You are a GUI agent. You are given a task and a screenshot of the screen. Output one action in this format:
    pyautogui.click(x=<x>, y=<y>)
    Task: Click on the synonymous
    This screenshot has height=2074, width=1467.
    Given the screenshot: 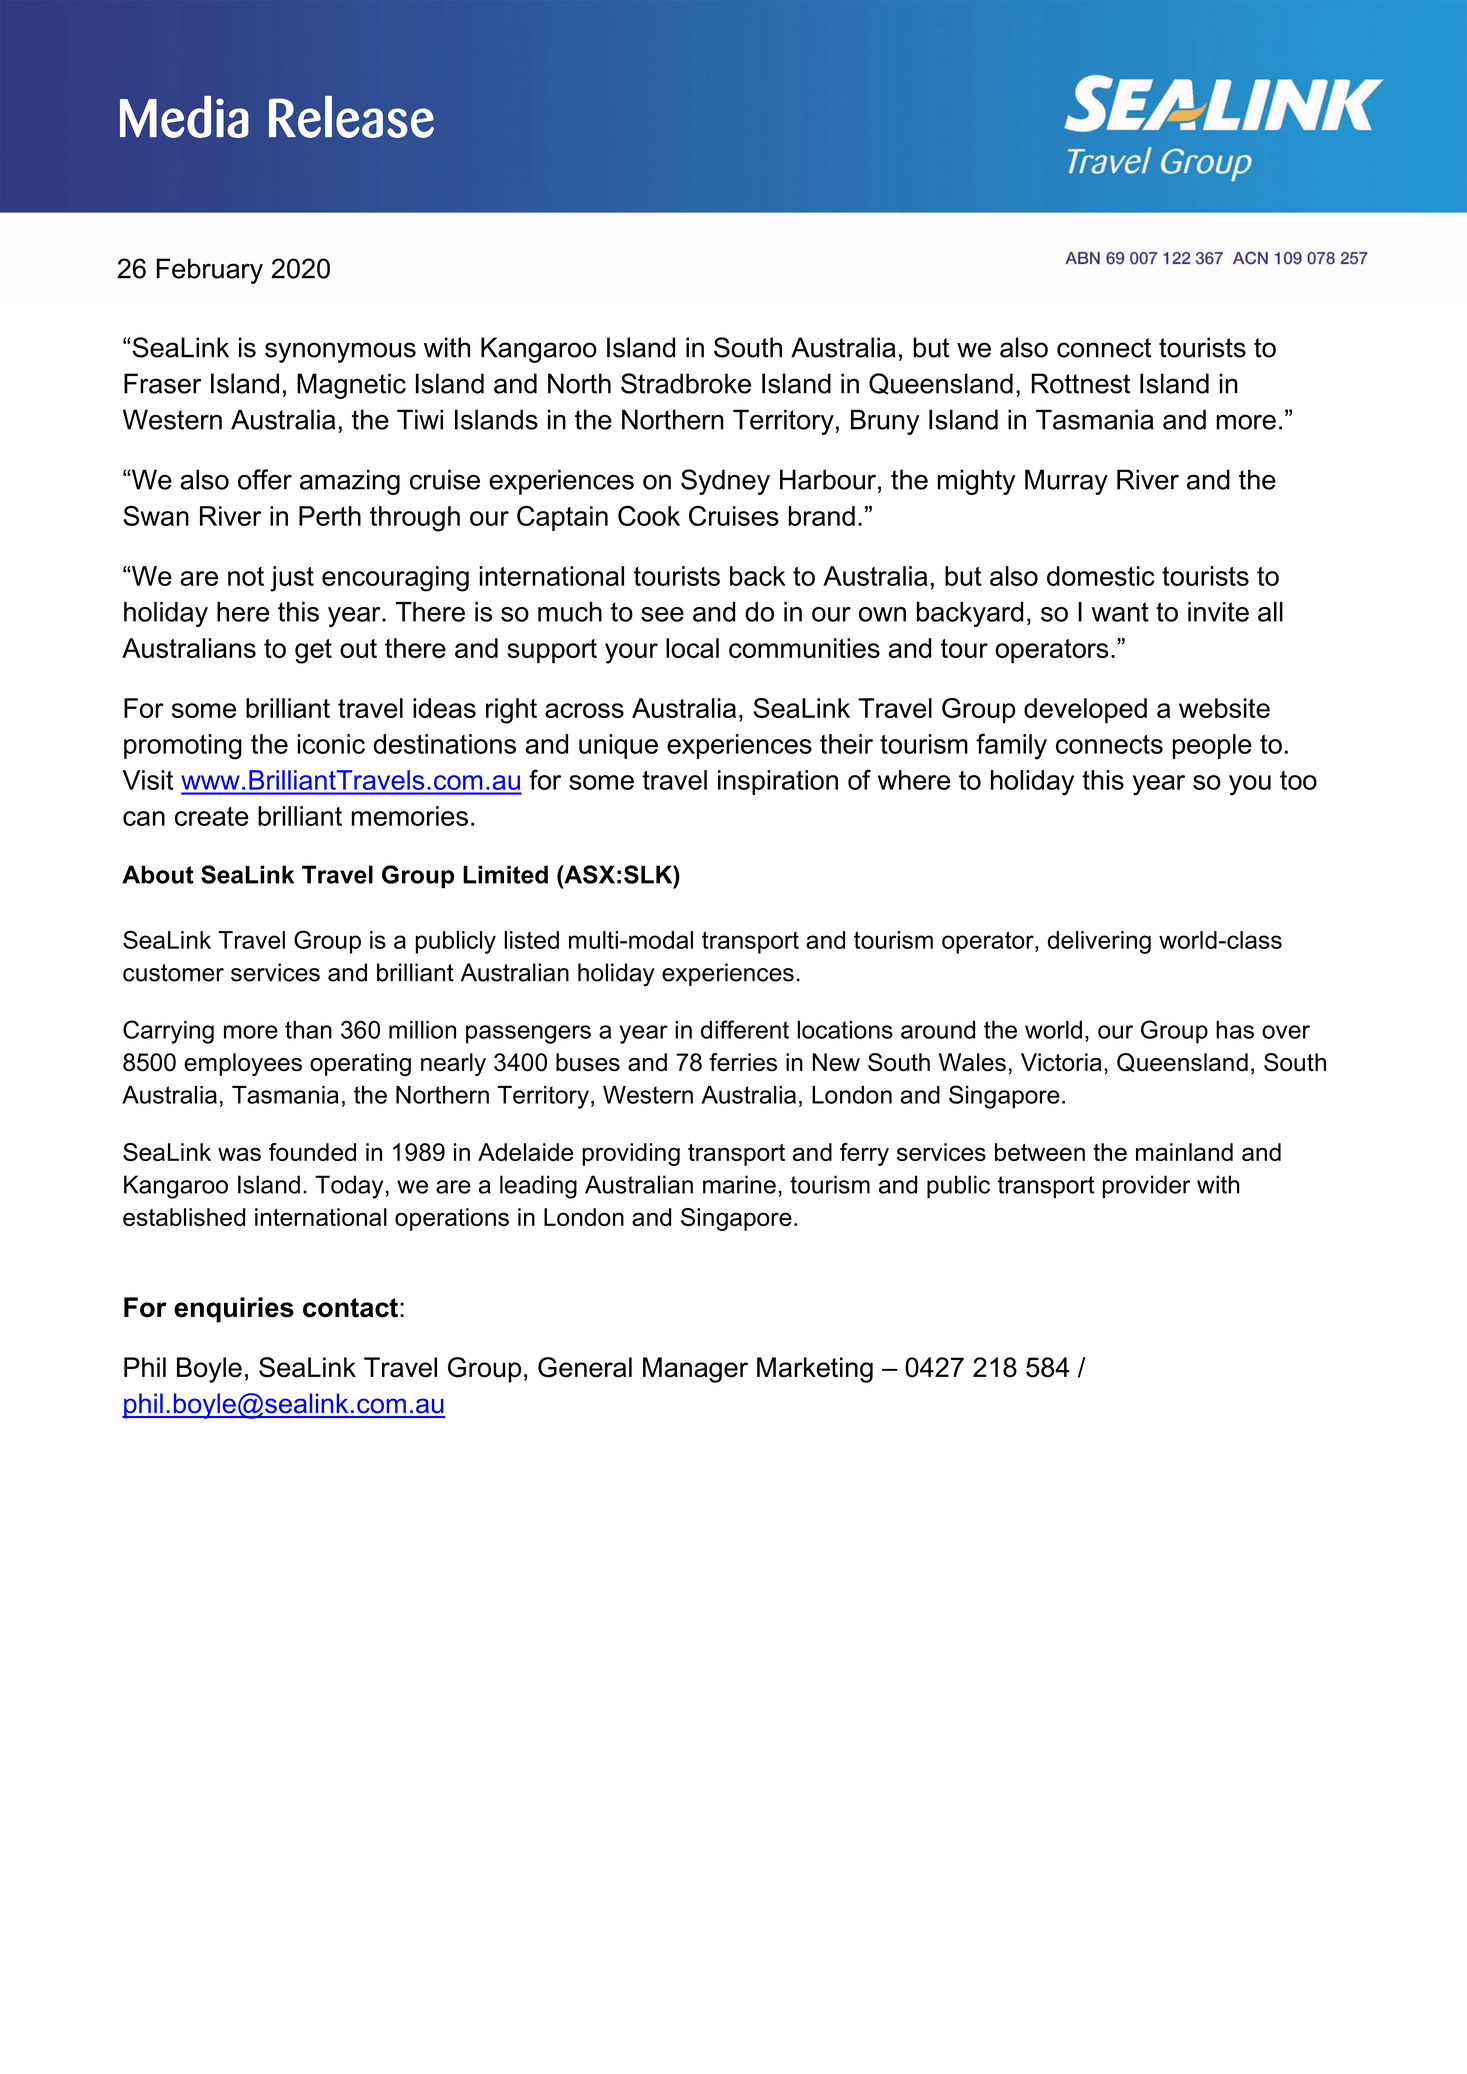 What is the action you would take?
    pyautogui.click(x=340, y=352)
